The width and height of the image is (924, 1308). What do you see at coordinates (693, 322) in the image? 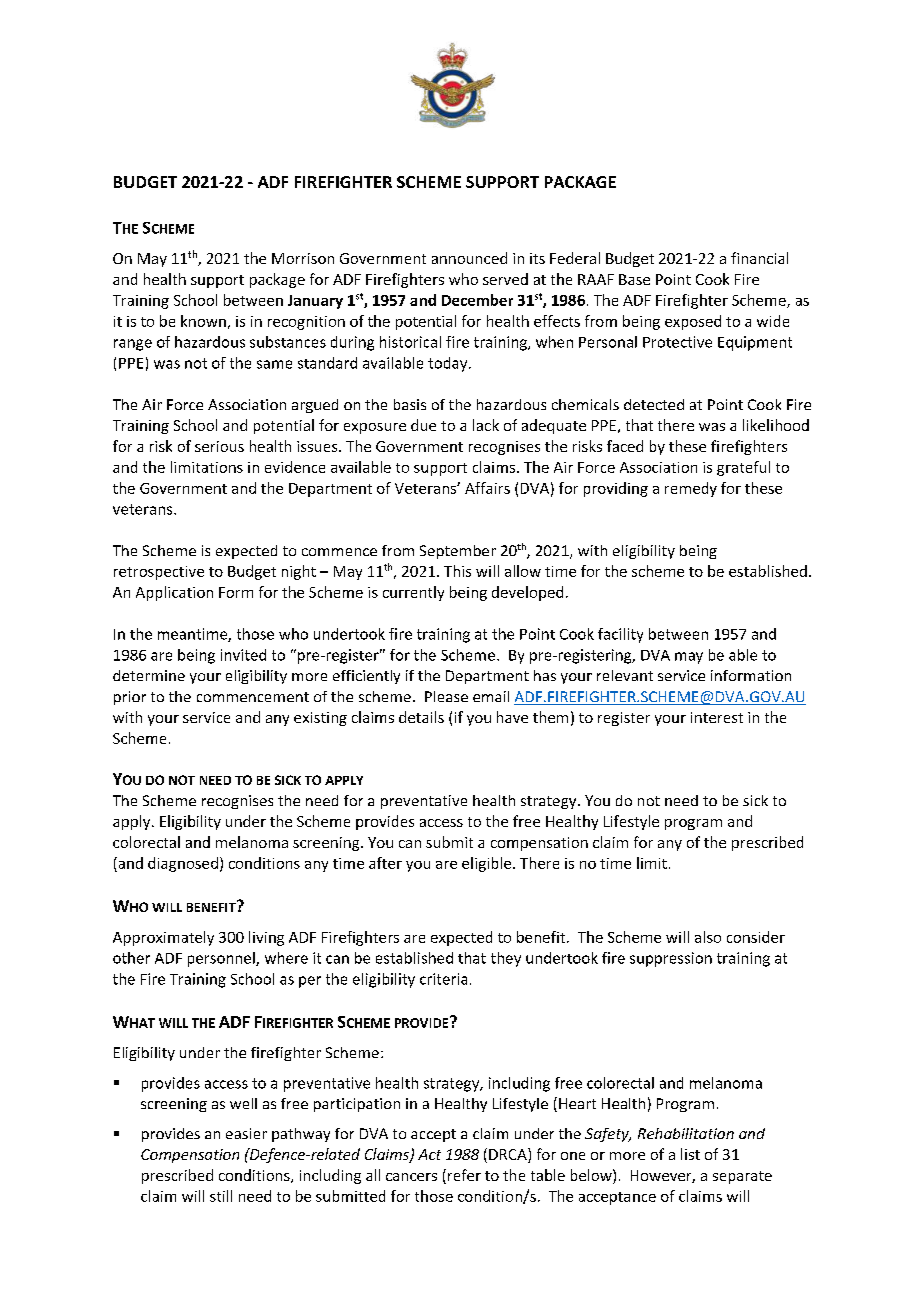
I see `exposed` at bounding box center [693, 322].
